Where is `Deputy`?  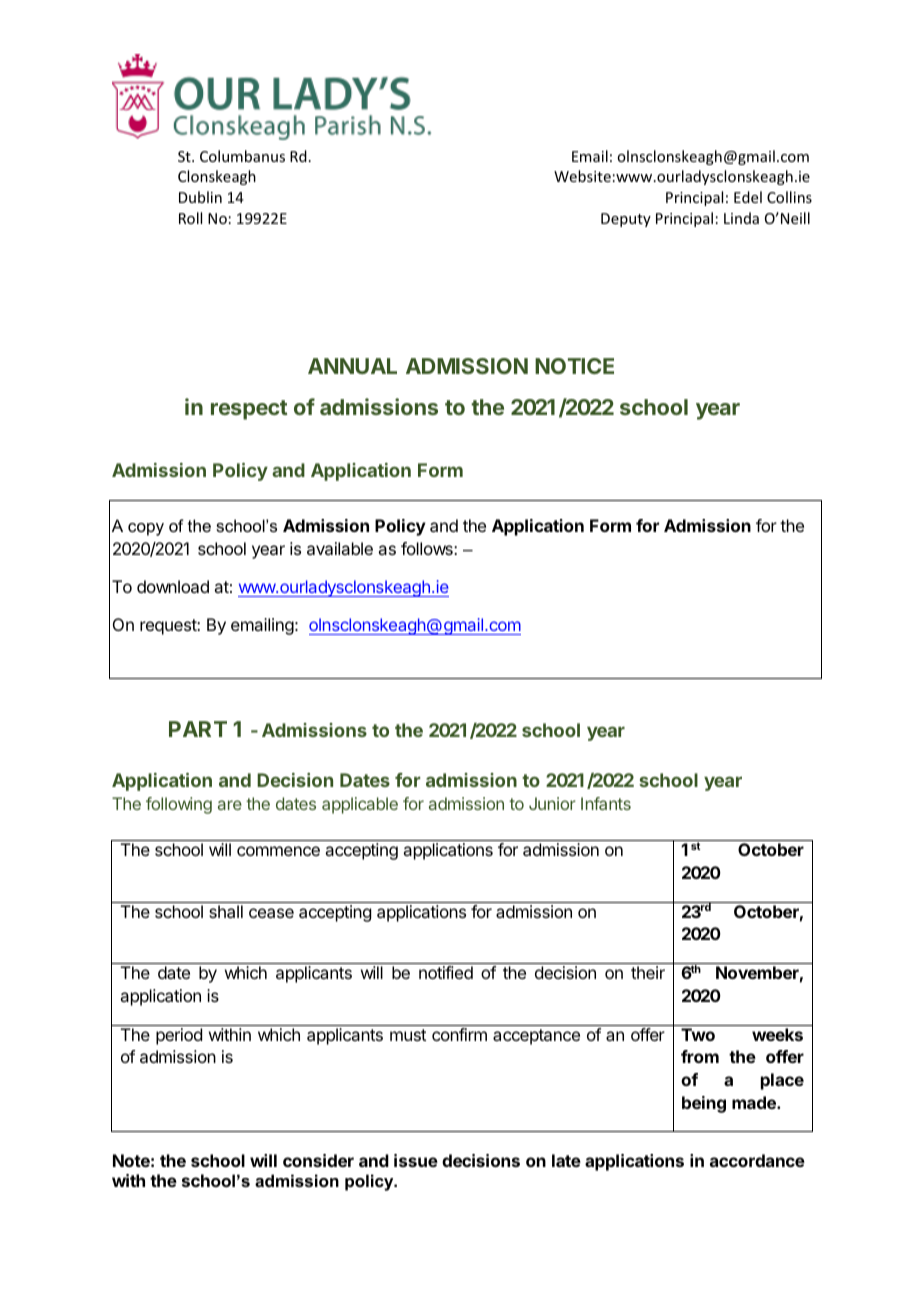 Deputy is located at coordinates (626, 220).
